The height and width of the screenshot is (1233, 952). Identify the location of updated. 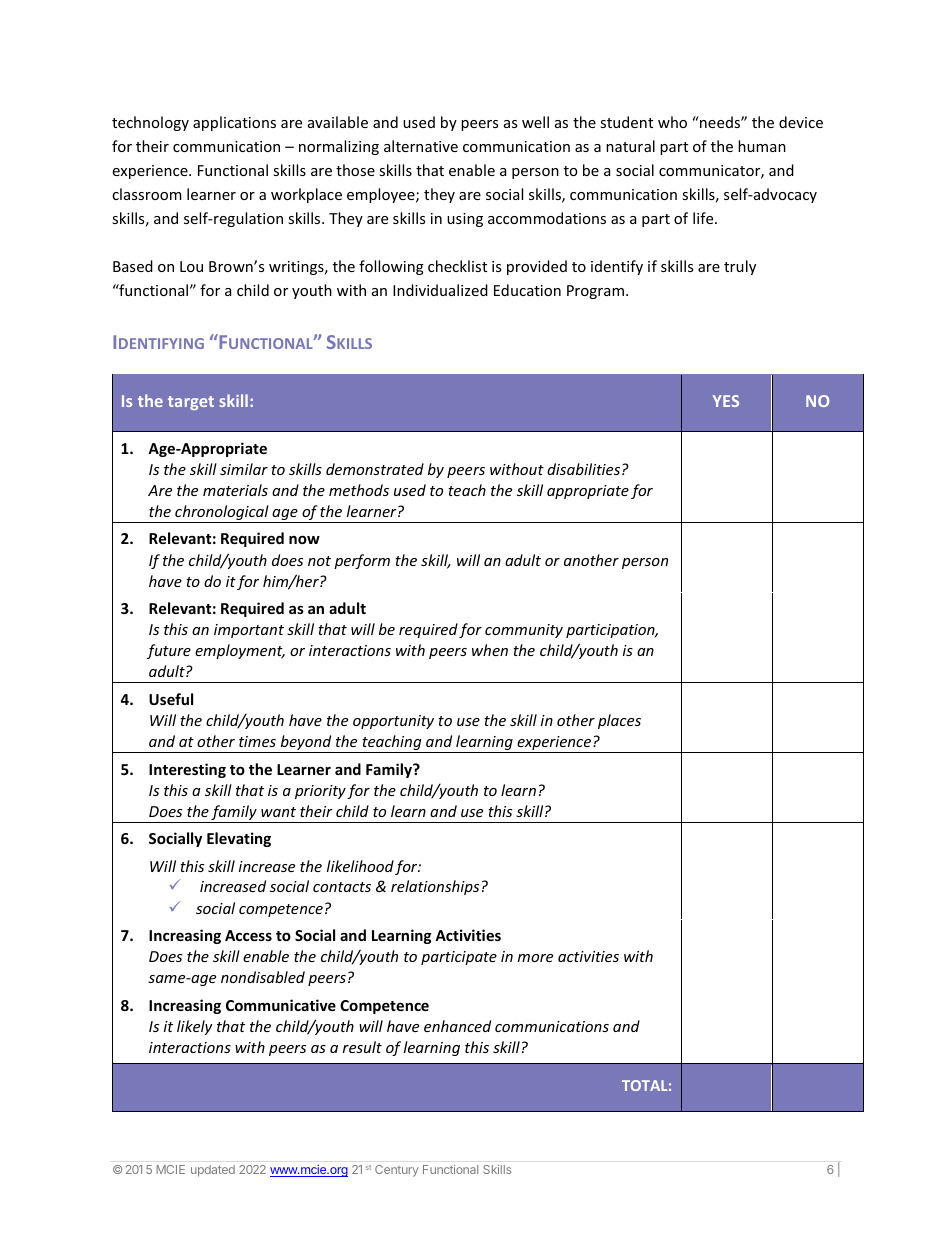
(213, 1171).
